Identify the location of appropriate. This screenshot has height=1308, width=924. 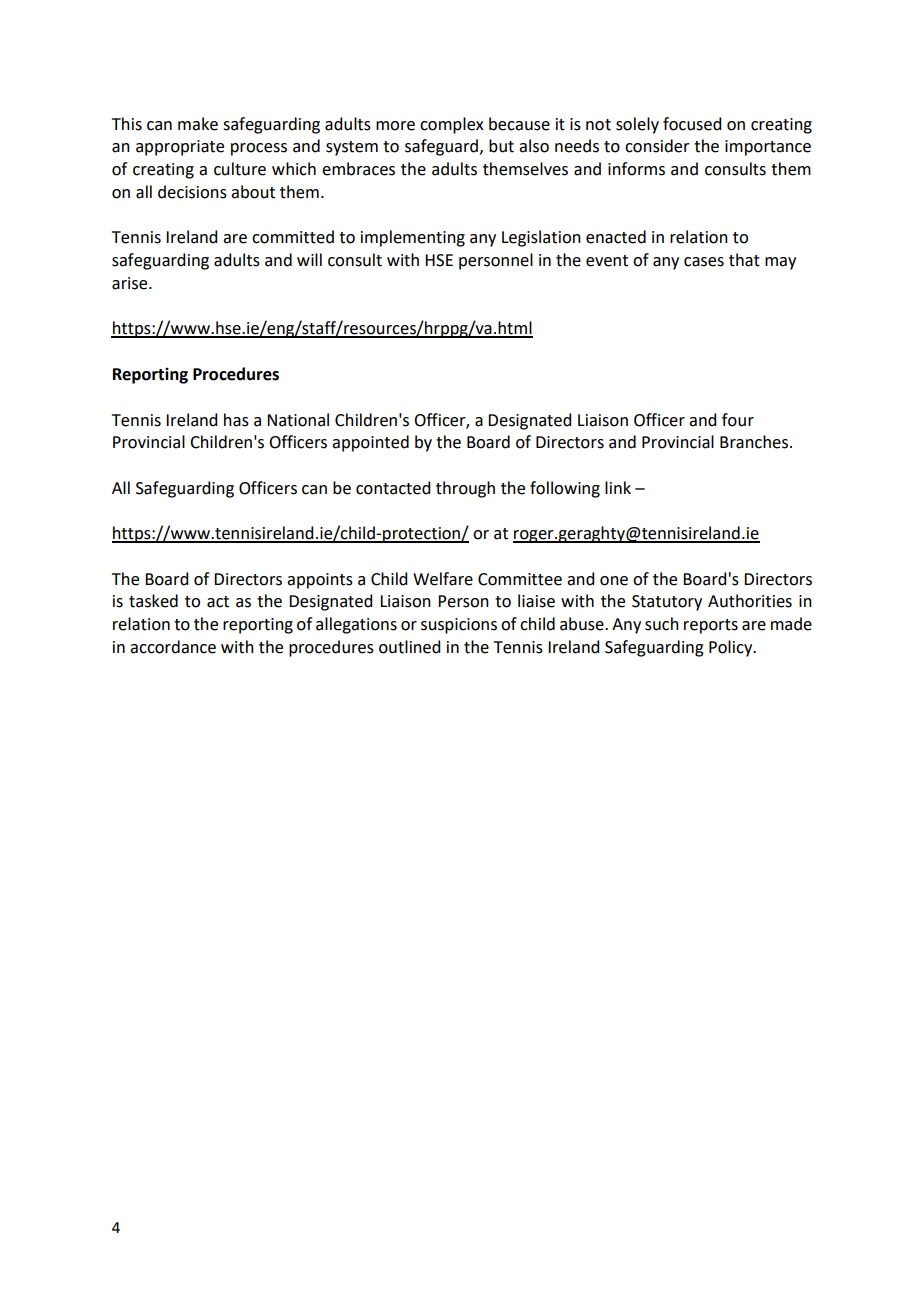
(180, 148).
